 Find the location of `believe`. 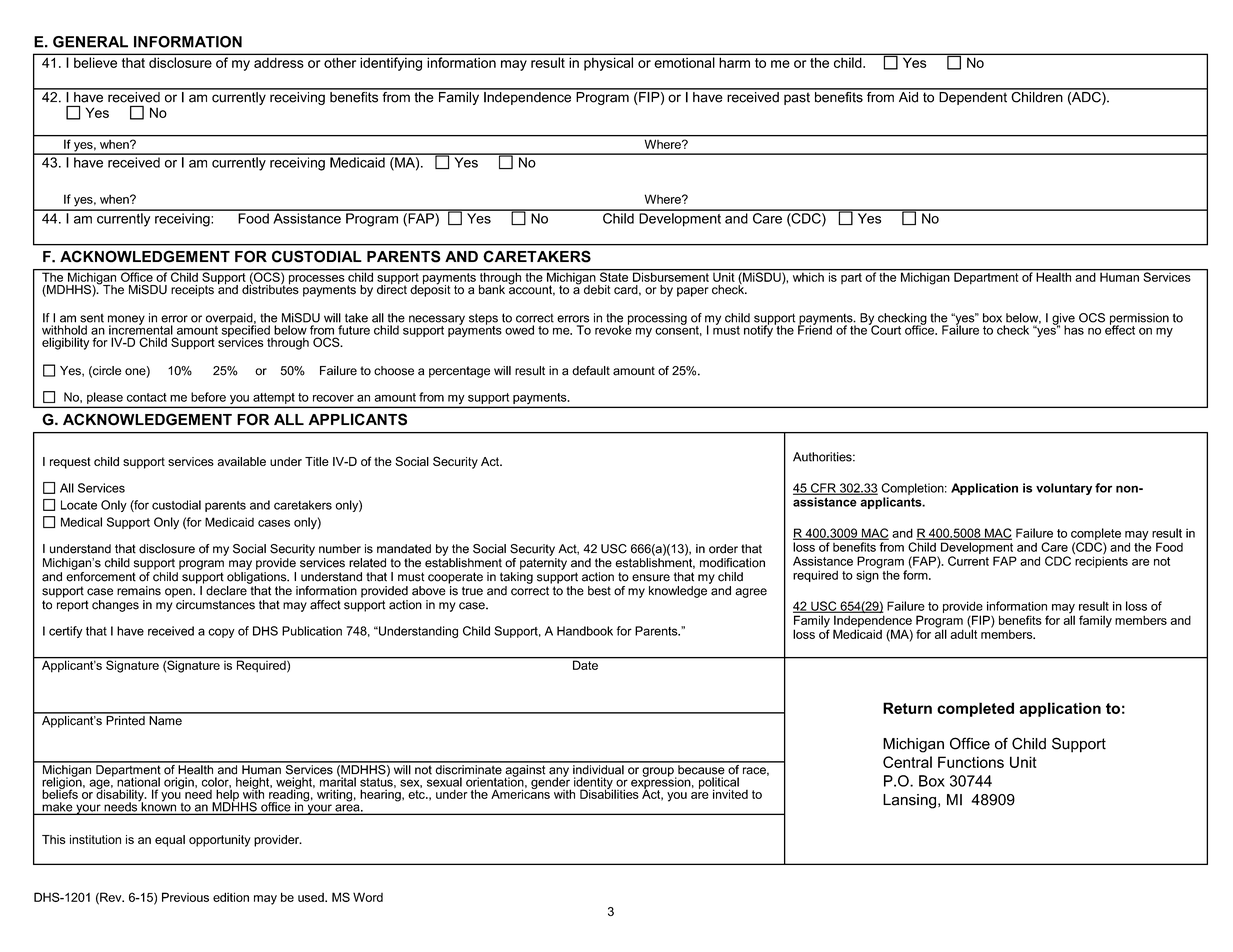

believe is located at coordinates (95, 62).
